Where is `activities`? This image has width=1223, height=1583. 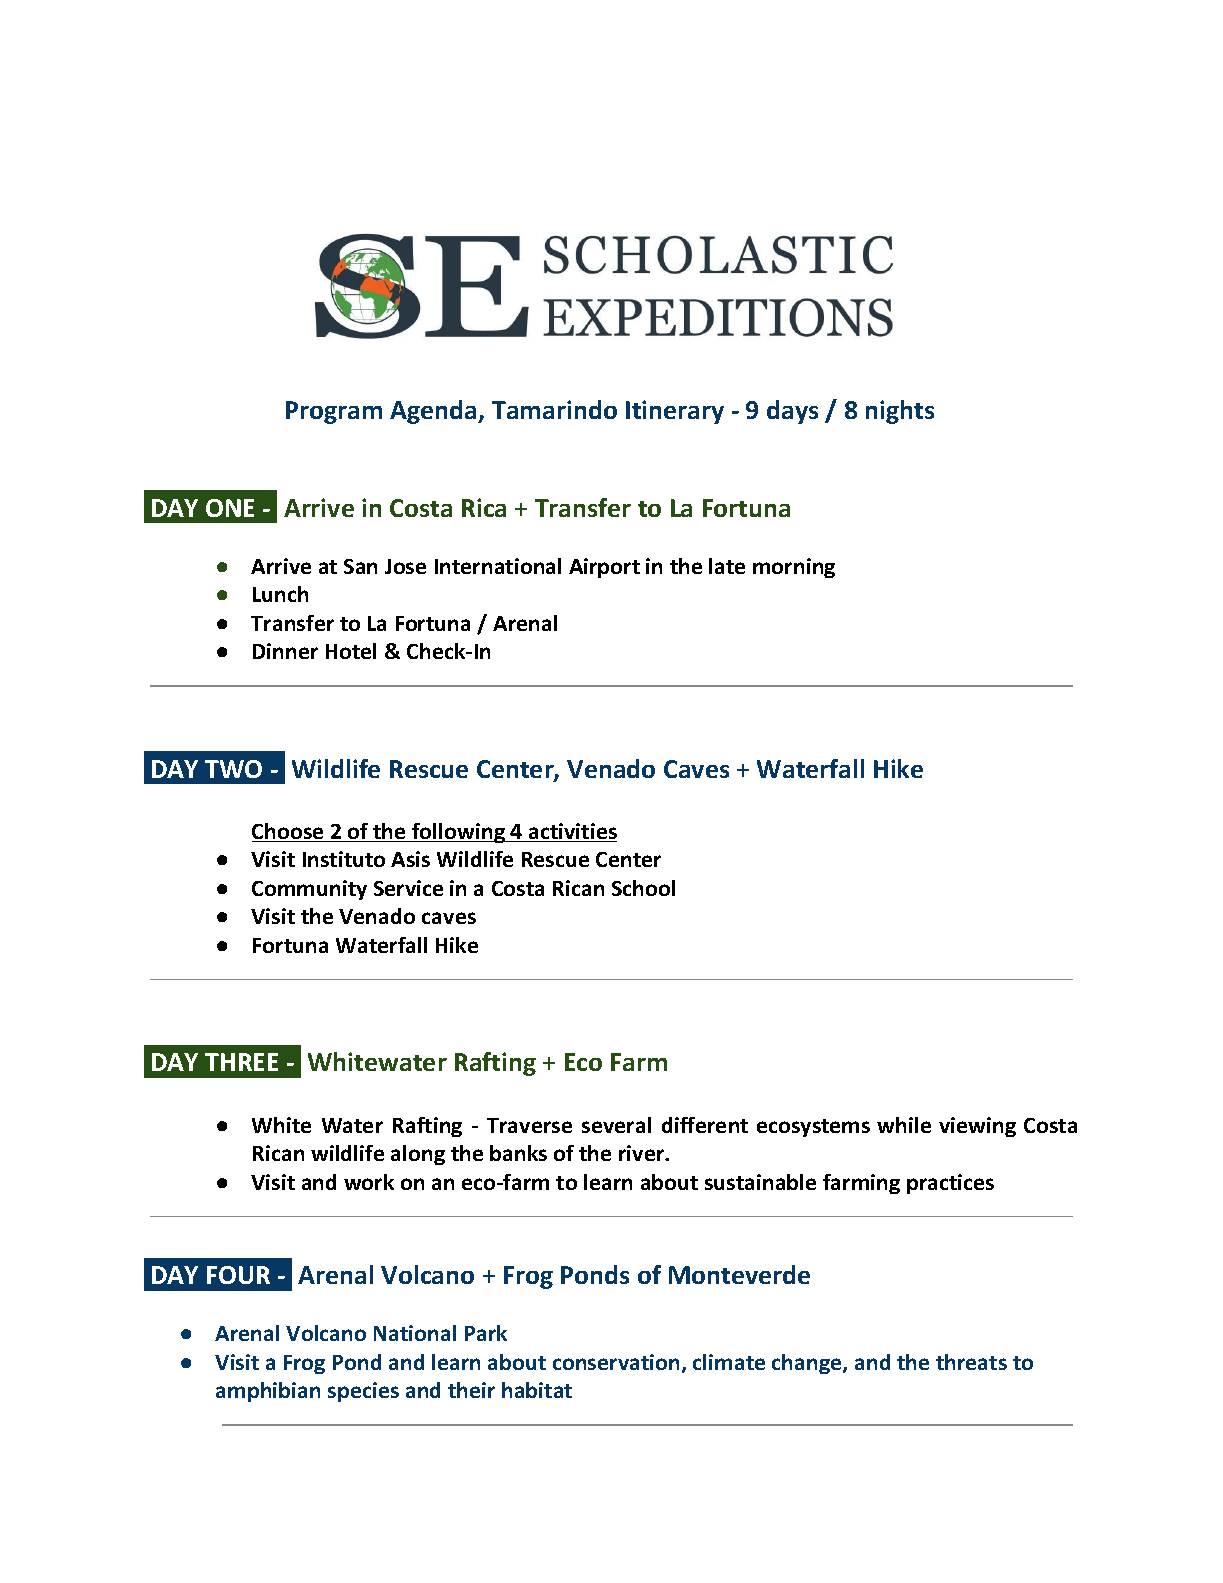
activities is located at coordinates (572, 832).
